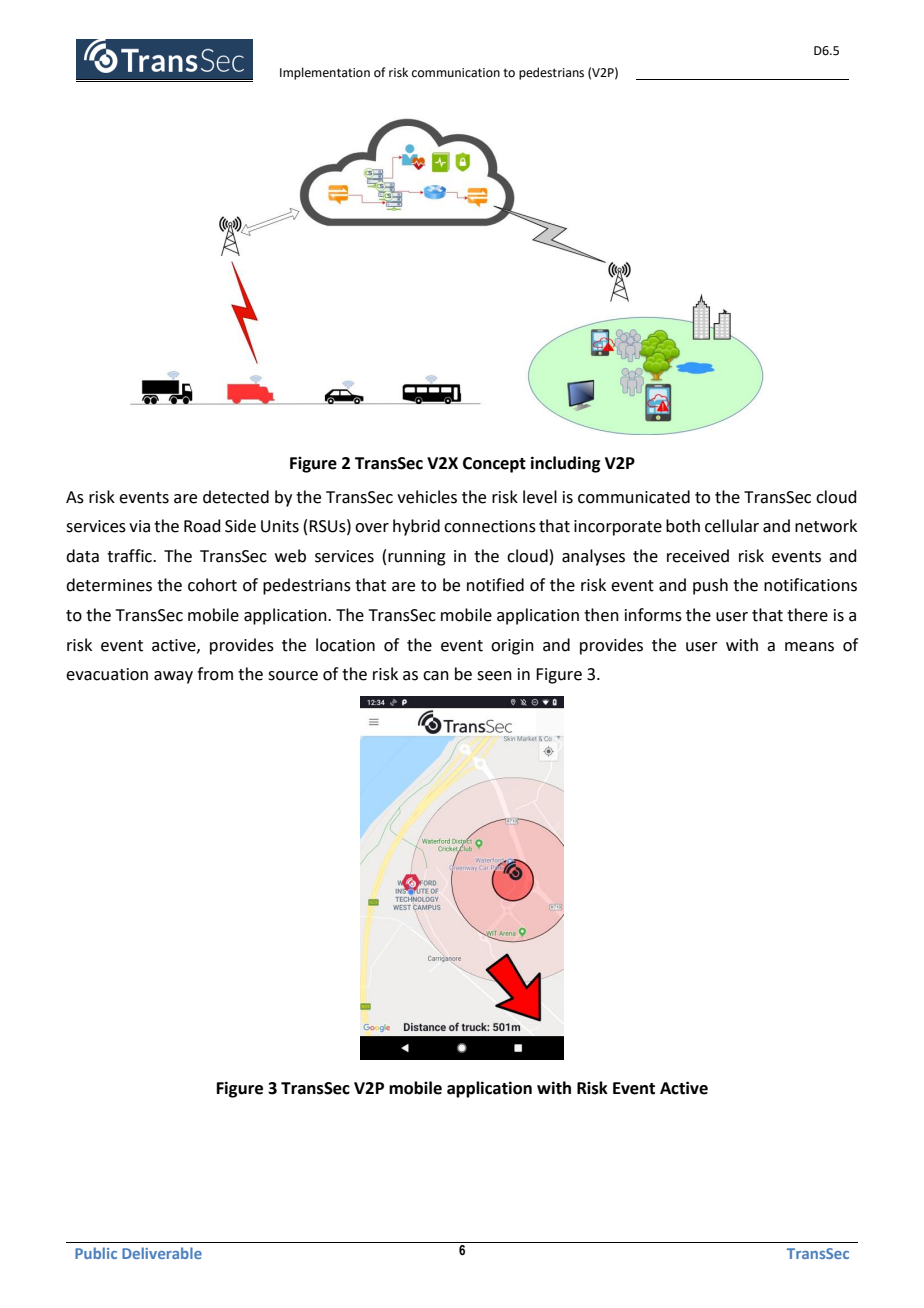 The height and width of the screenshot is (1308, 924). Describe the element at coordinates (173, 677) in the screenshot. I see `away` at that location.
